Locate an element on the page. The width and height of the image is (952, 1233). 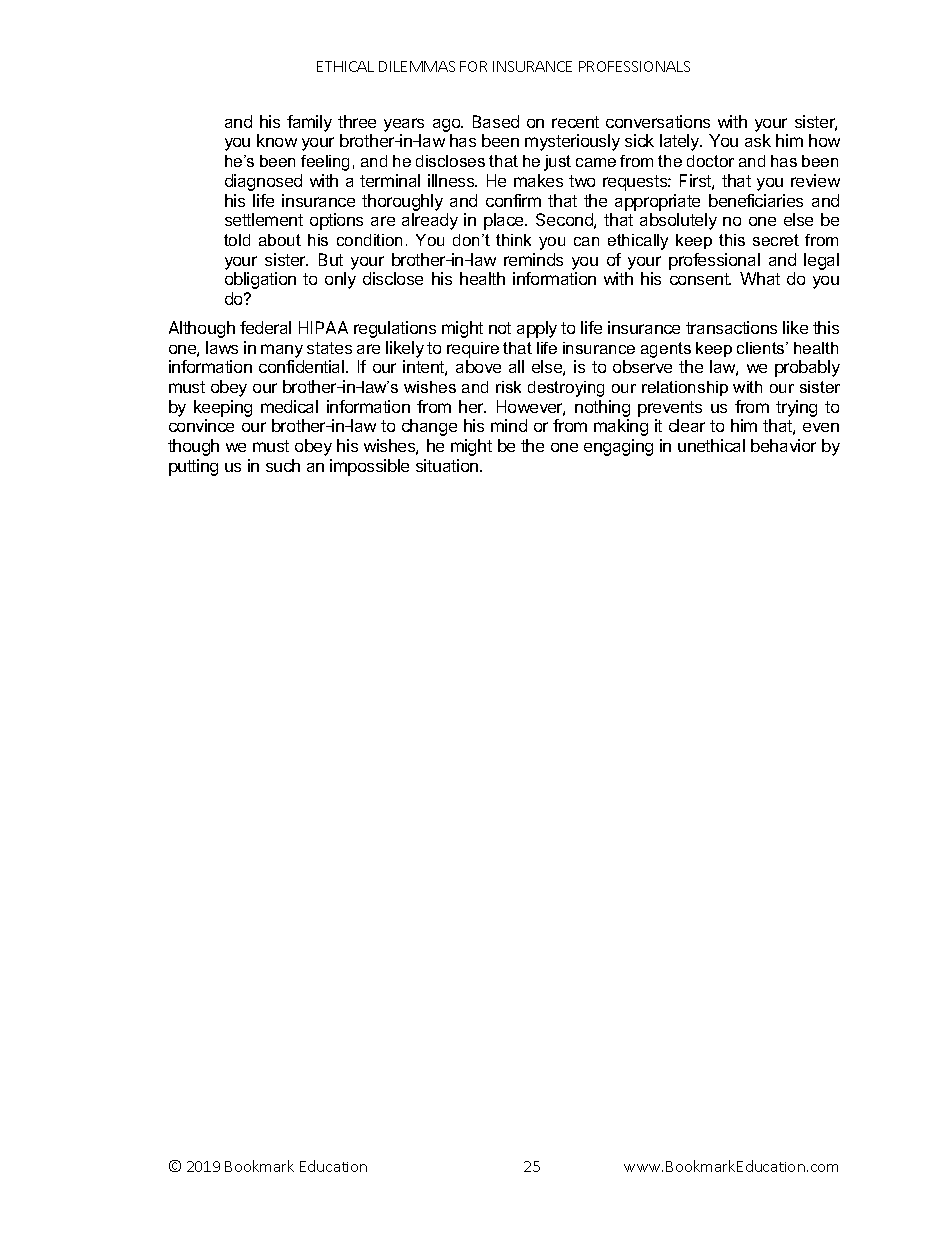
makes is located at coordinates (538, 180).
